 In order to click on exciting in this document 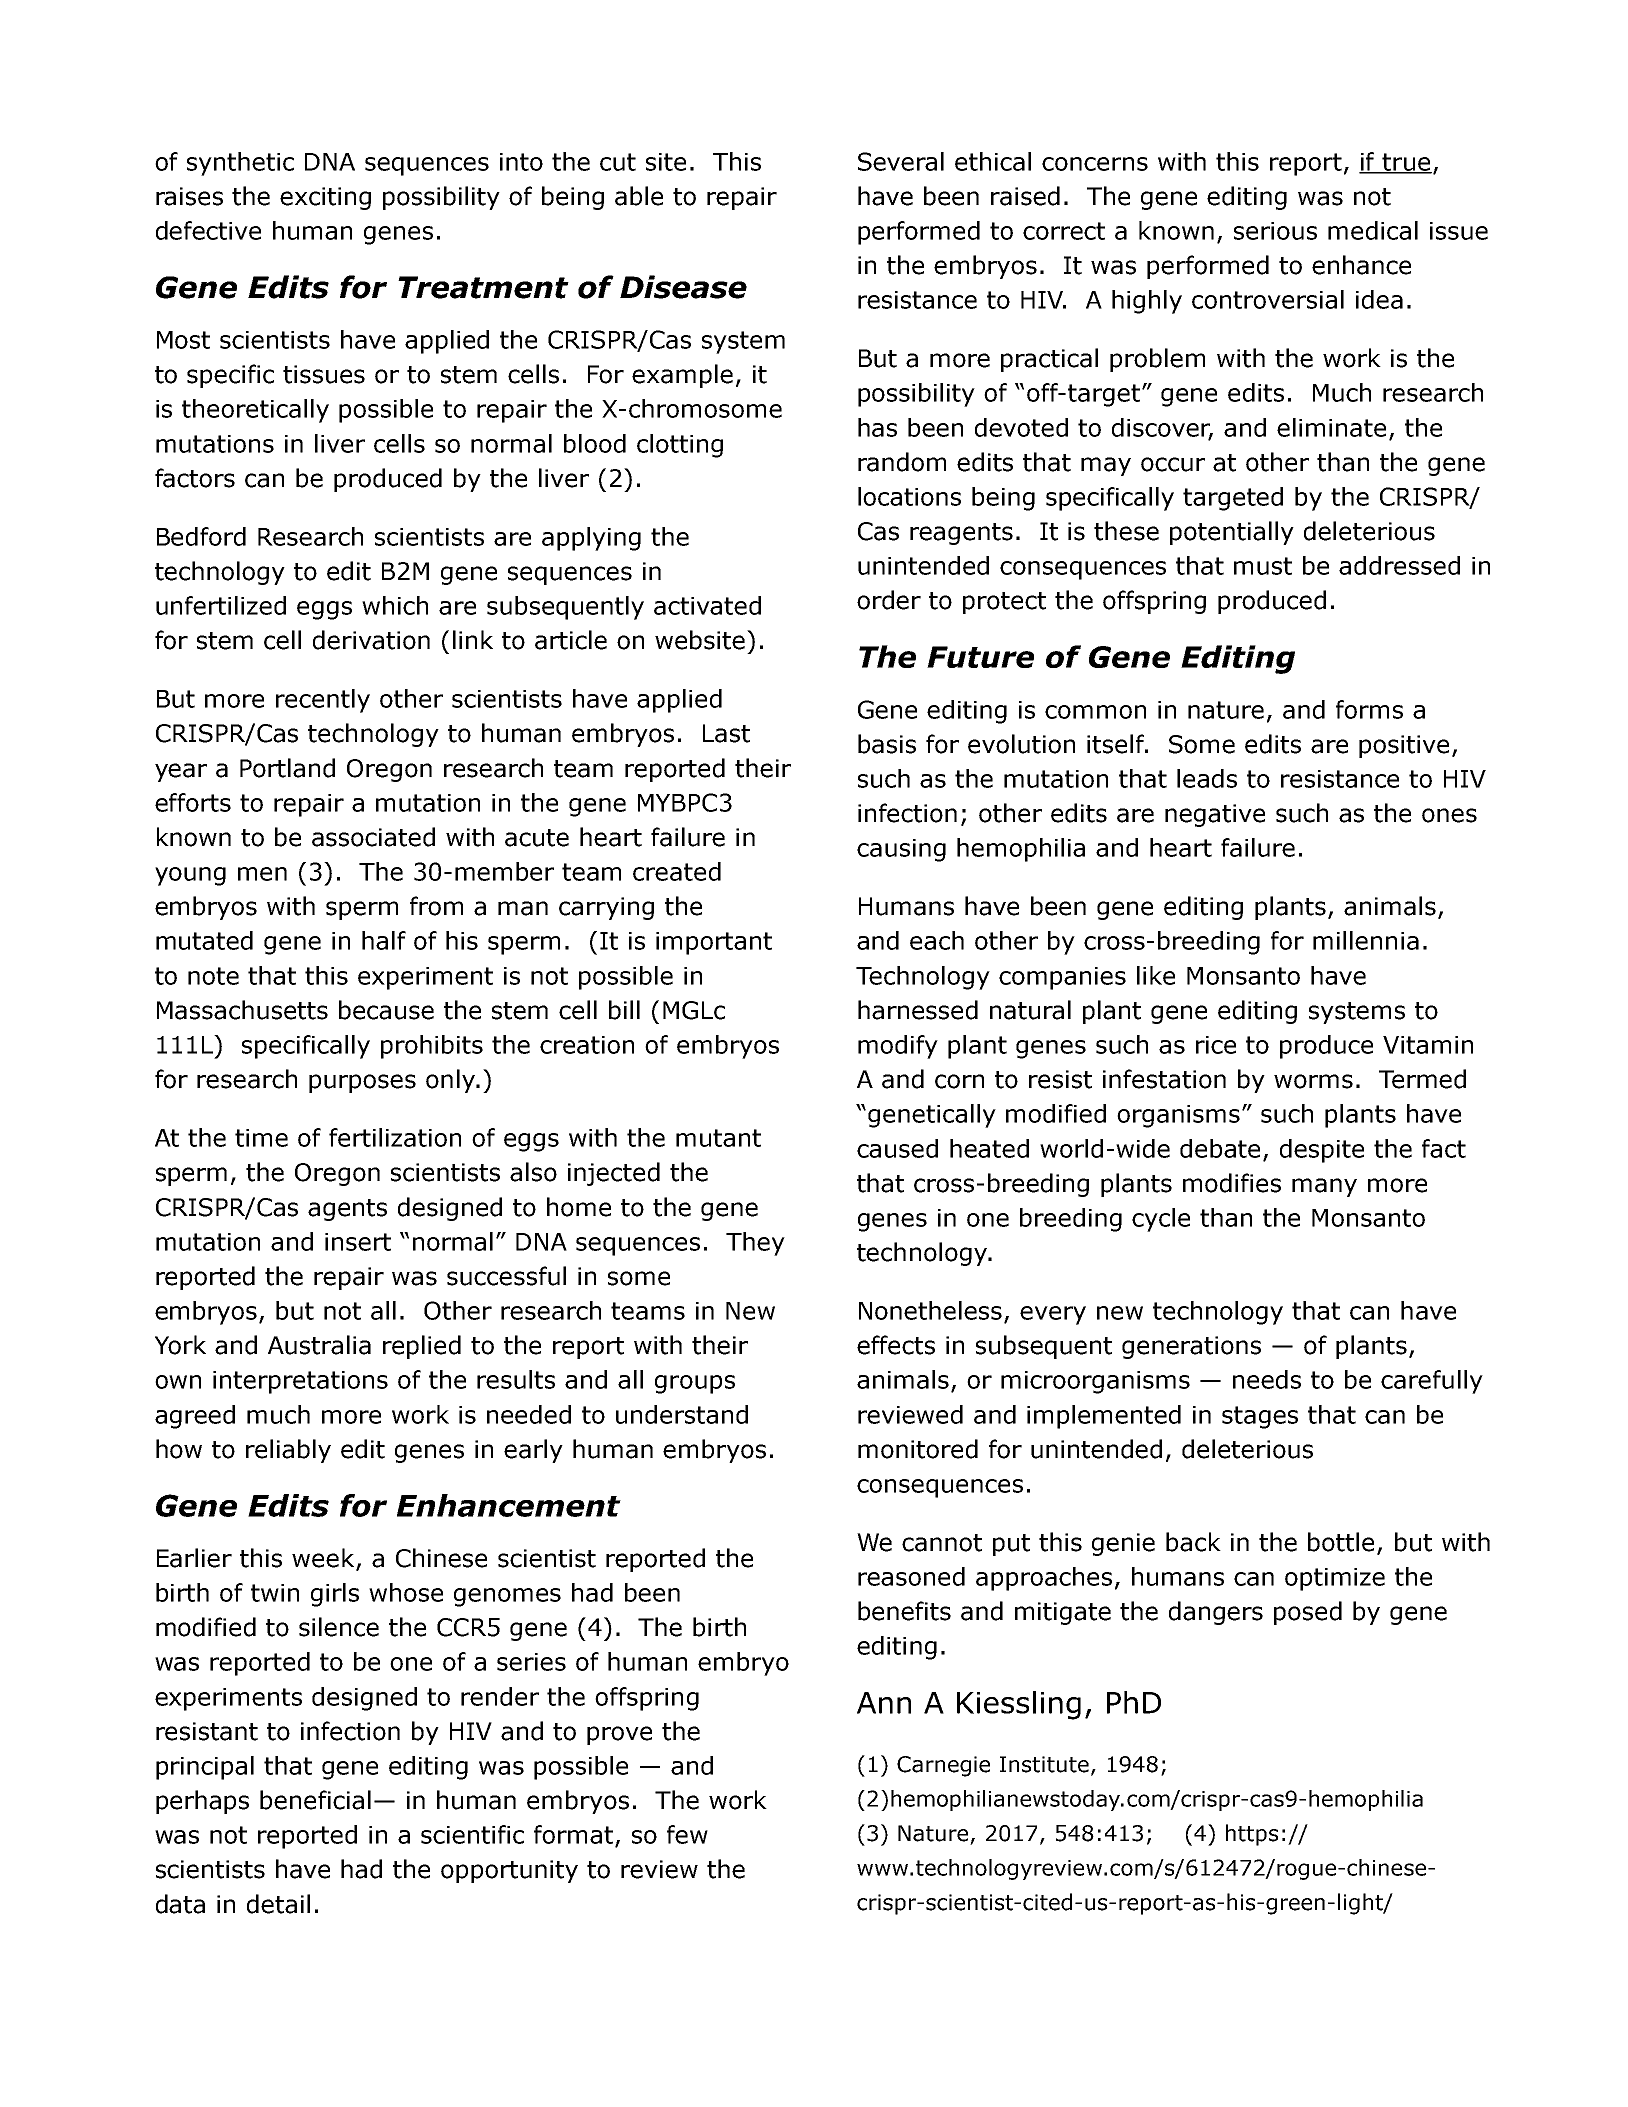, I will do `click(325, 198)`.
